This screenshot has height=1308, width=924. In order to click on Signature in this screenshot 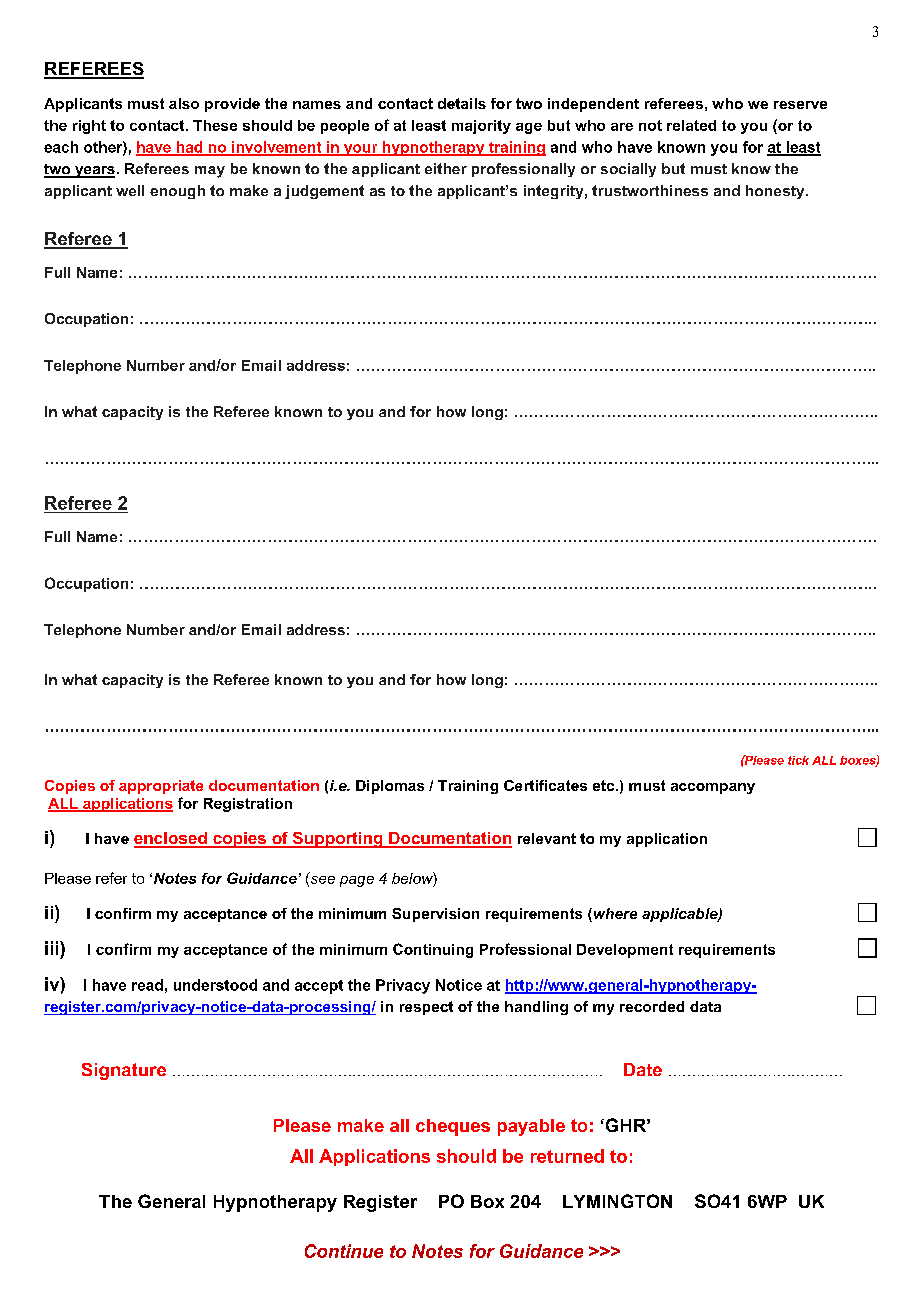, I will do `click(124, 1071)`.
